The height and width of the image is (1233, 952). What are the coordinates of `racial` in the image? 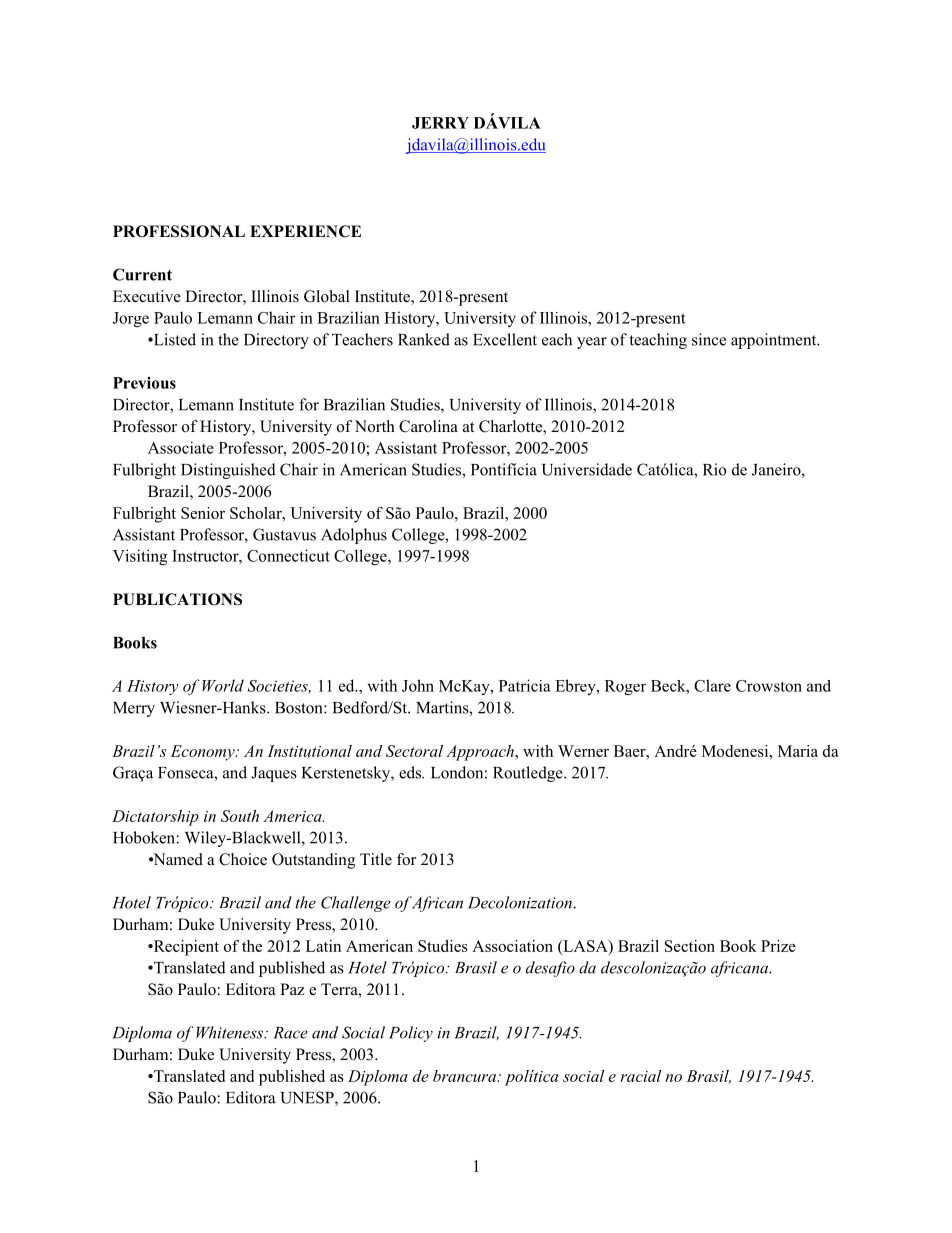 It's located at (640, 1076).
